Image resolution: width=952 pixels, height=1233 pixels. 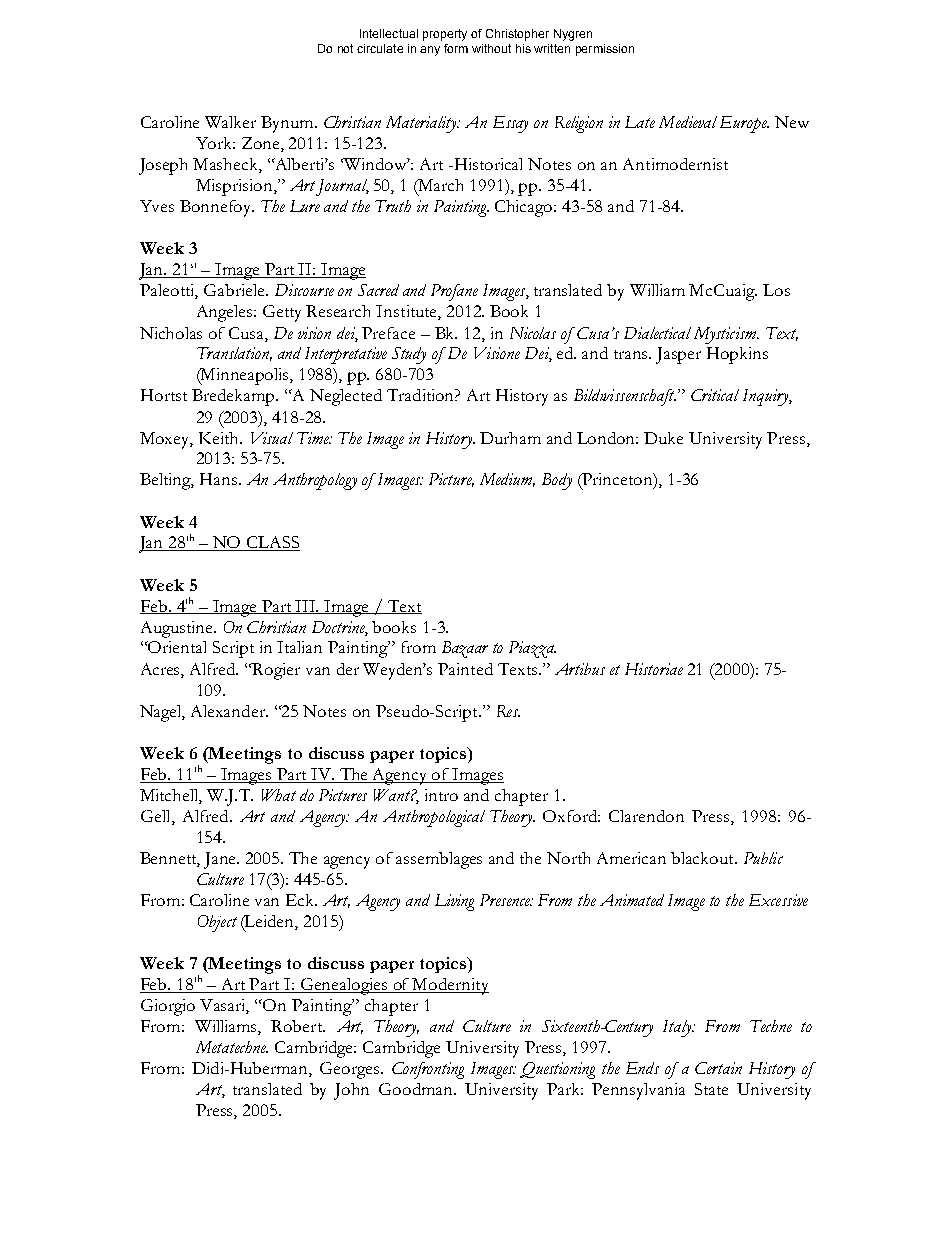 I want to click on blackout, so click(x=703, y=858).
